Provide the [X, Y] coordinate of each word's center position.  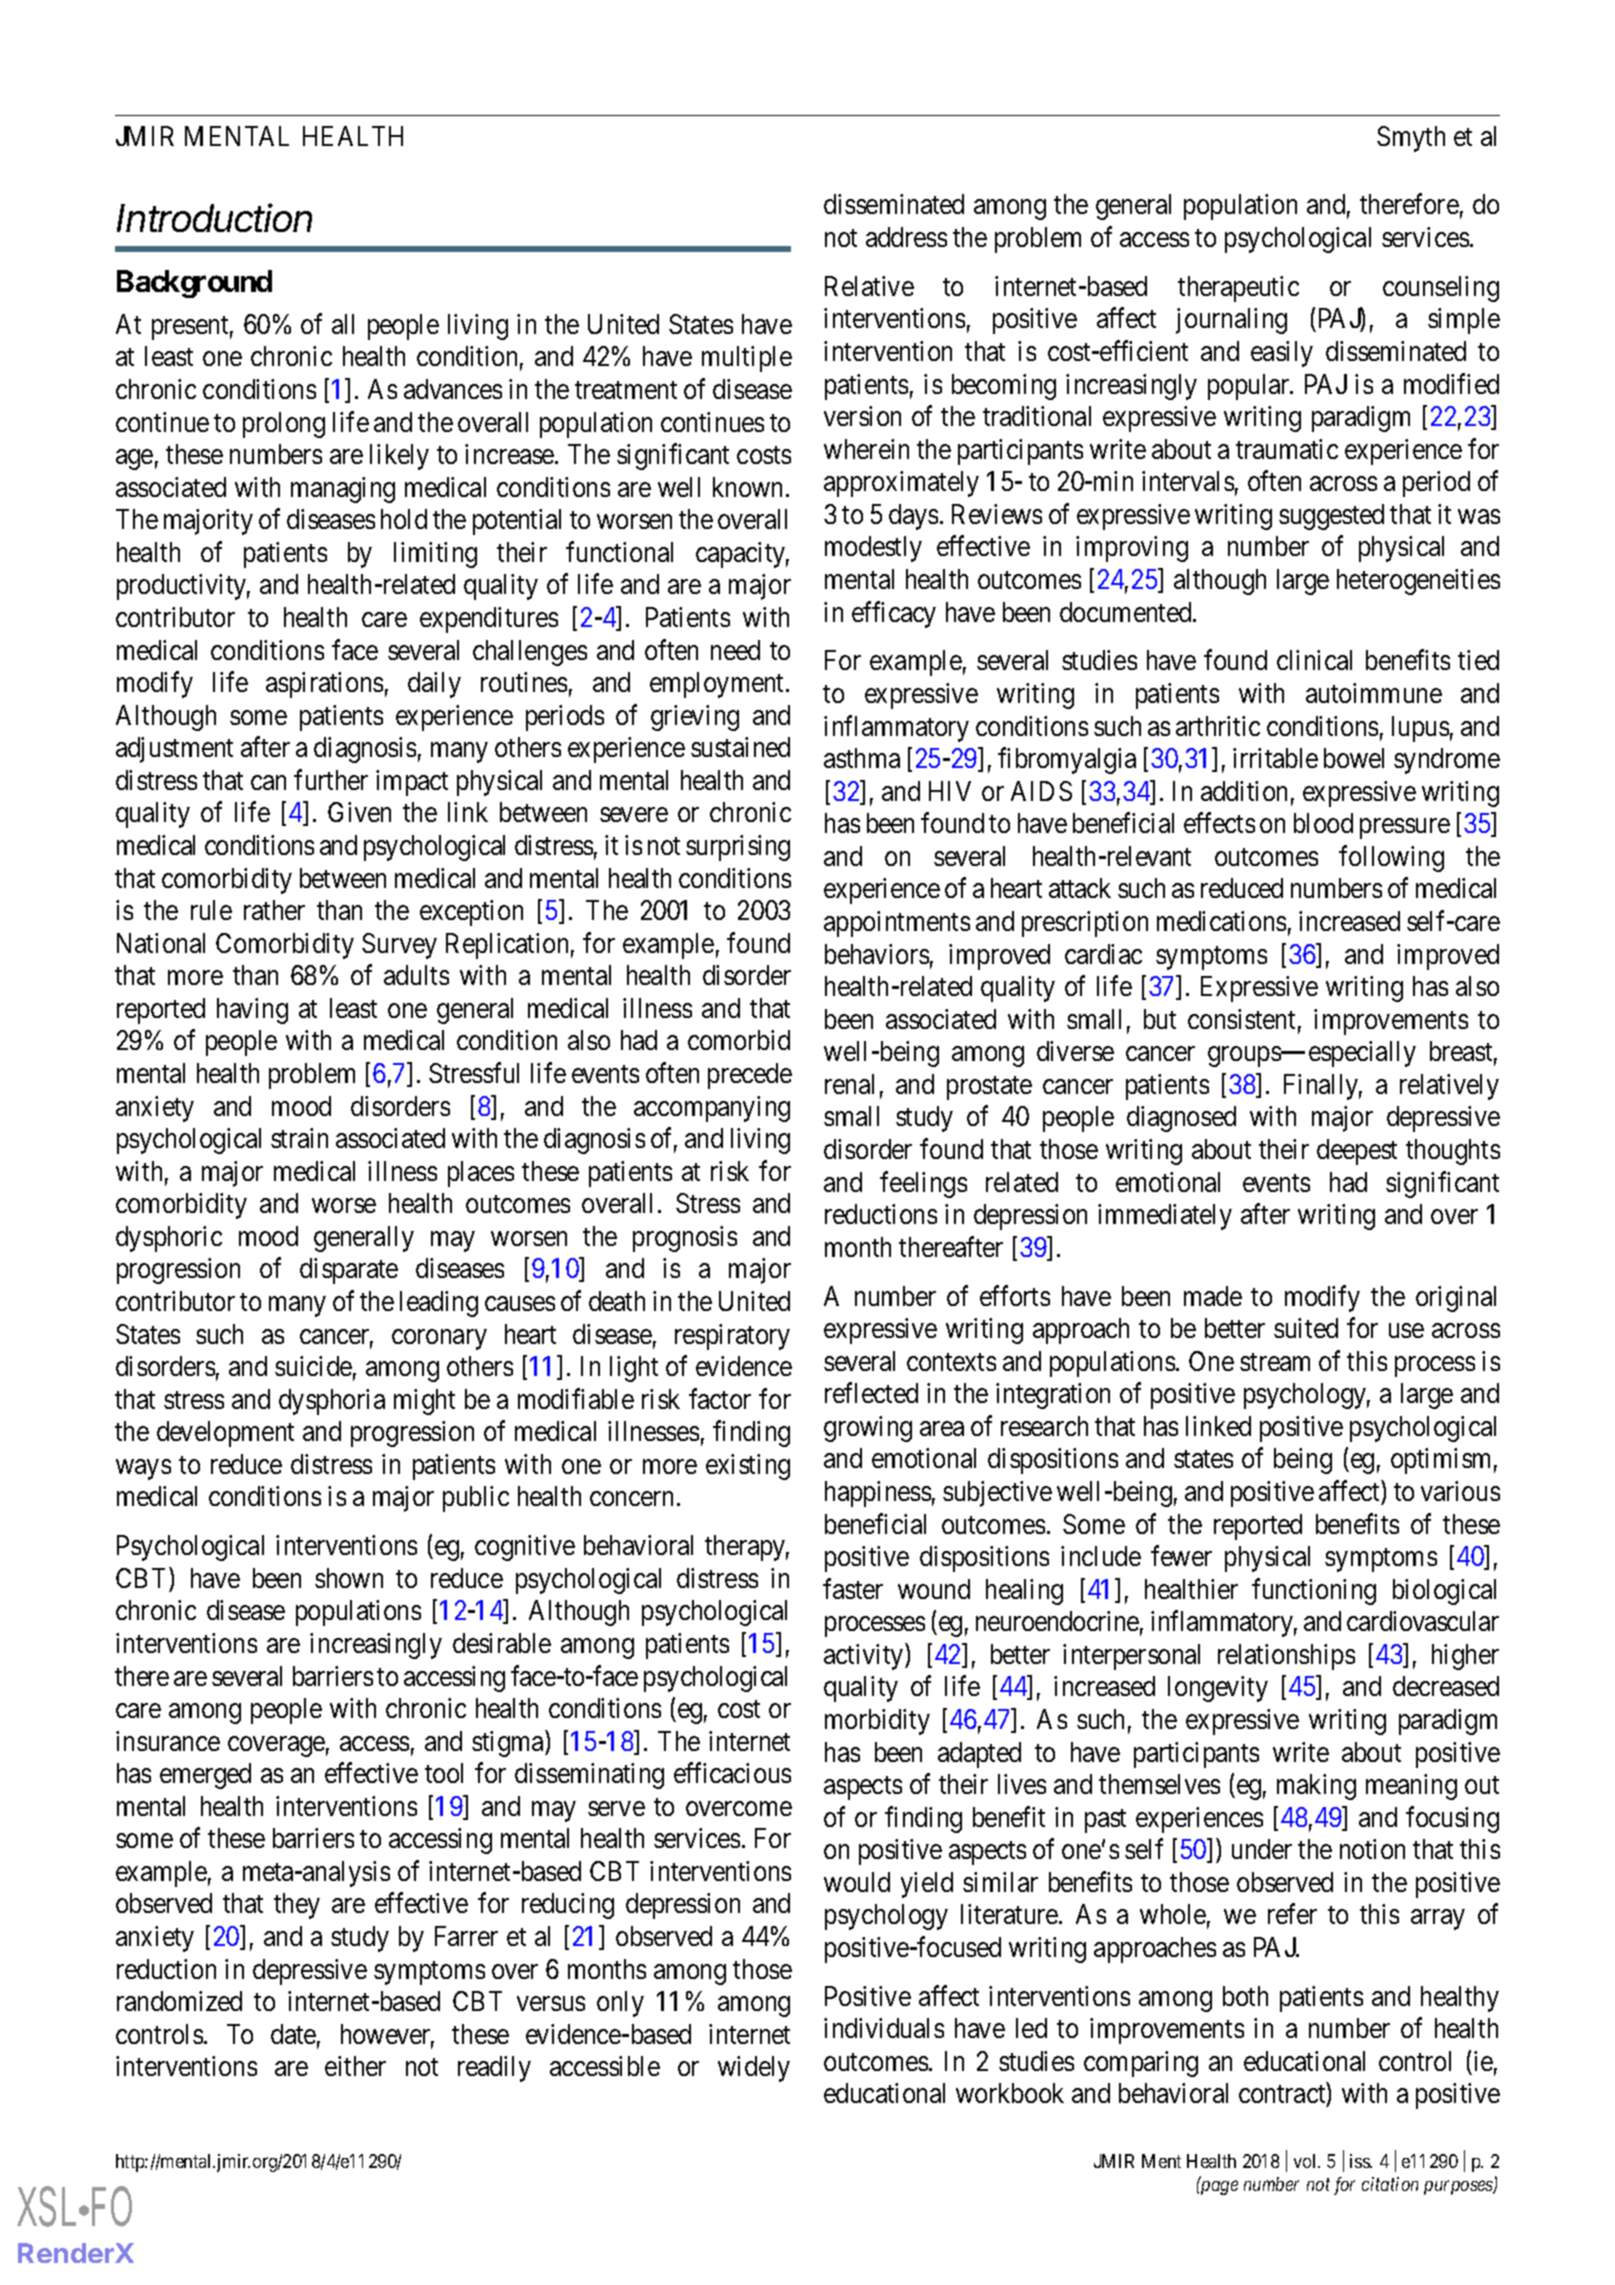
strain [299, 1138]
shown [349, 1578]
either [355, 2066]
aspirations [324, 685]
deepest [1357, 1152]
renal [849, 1084]
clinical [1314, 660]
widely [754, 2069]
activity [865, 1656]
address [906, 237]
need [735, 650]
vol [1306, 2161]
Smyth [1411, 139]
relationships [1286, 1657]
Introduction [214, 217]
